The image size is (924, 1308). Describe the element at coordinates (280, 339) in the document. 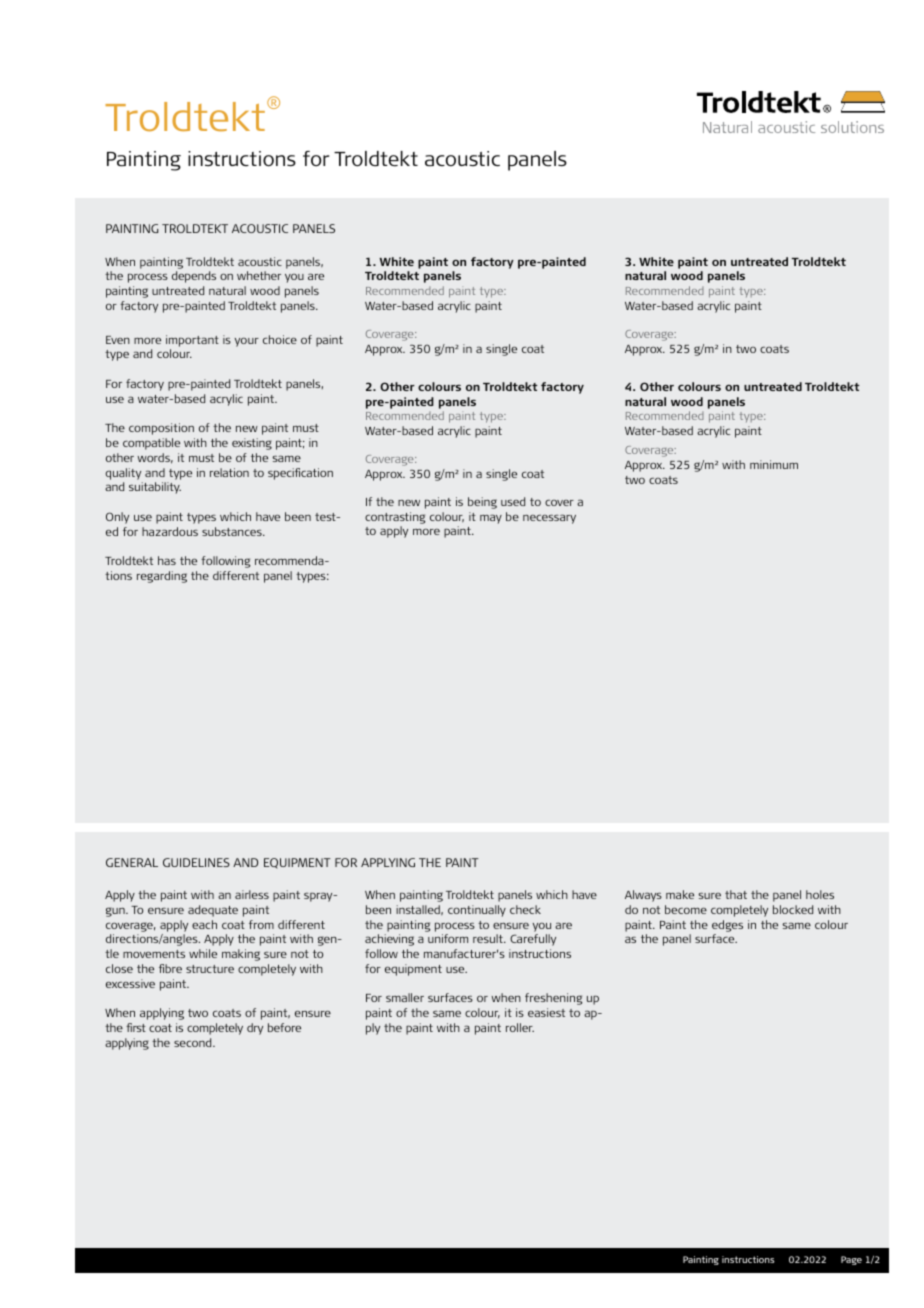

I see `choice` at that location.
